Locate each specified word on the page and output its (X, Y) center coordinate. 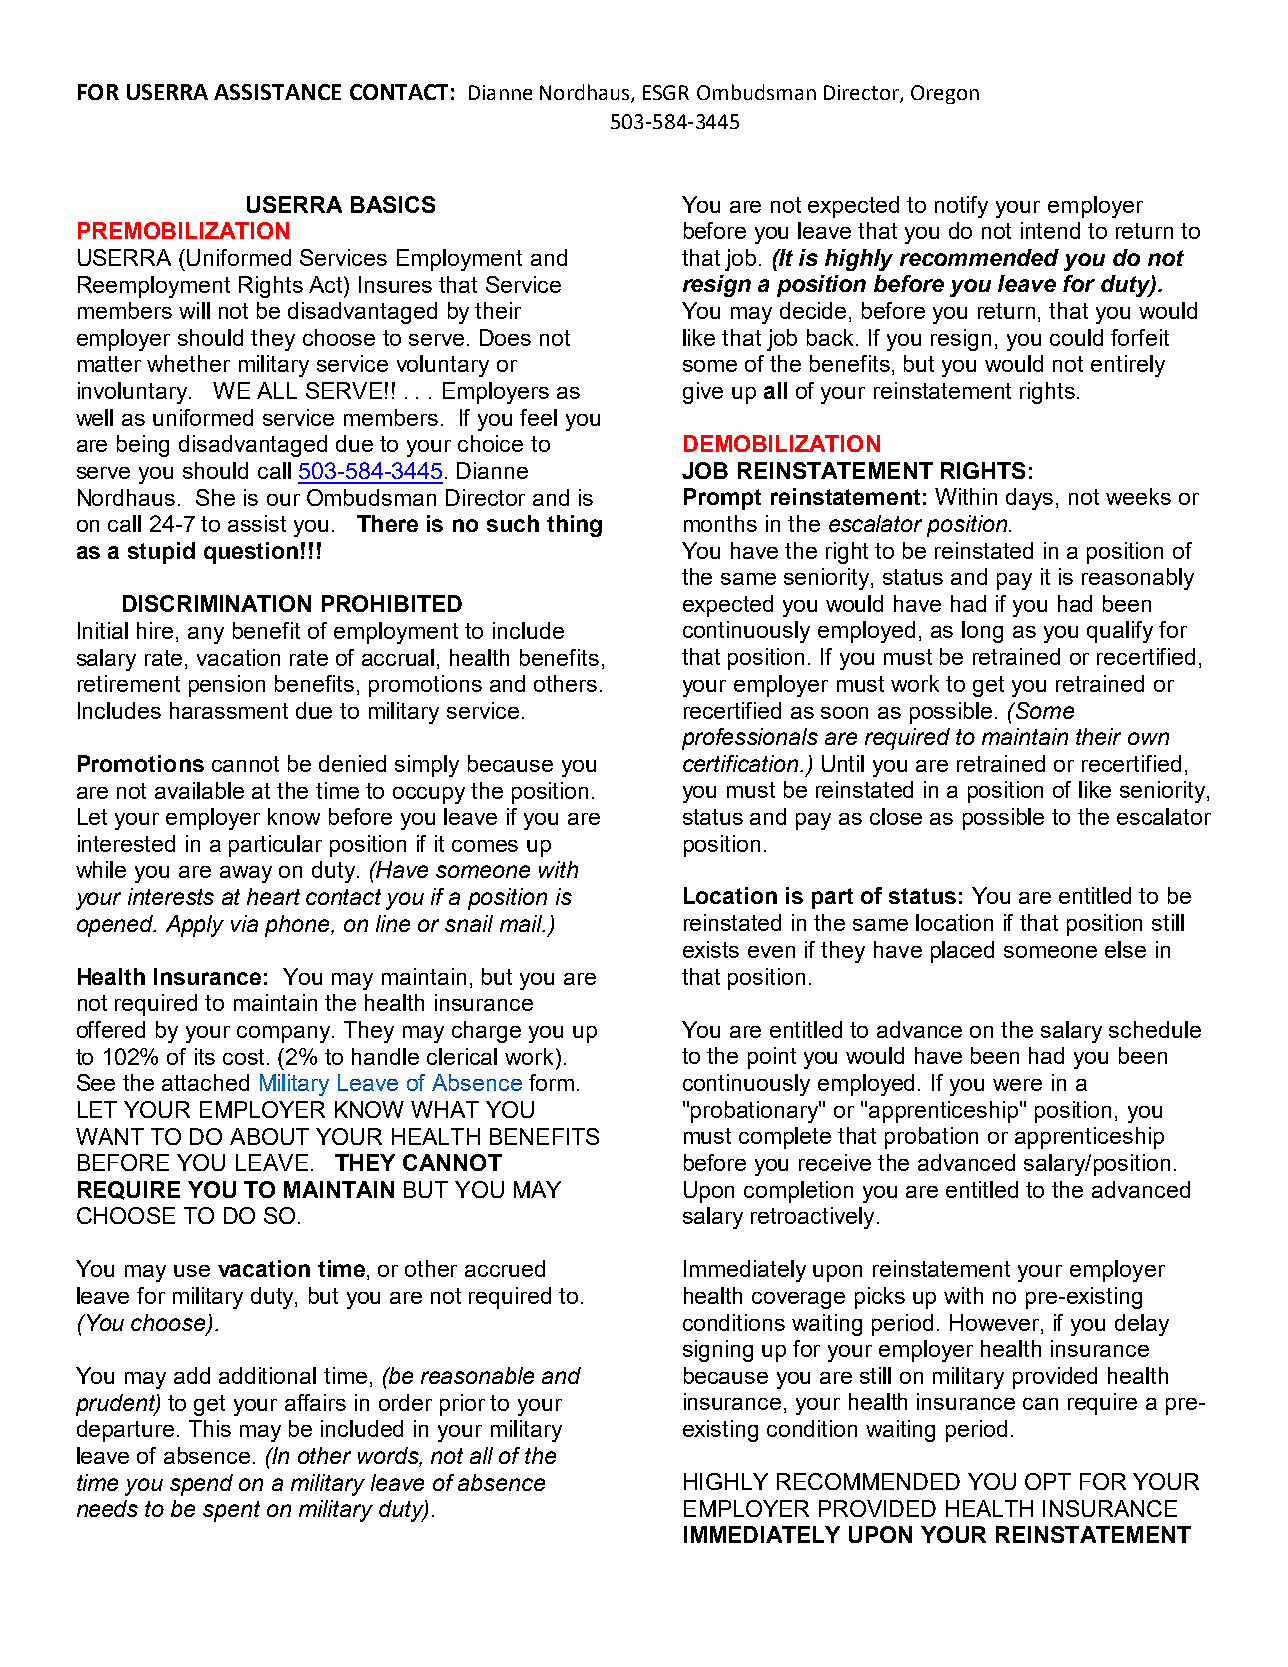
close (896, 816)
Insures (395, 284)
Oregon (945, 94)
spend (201, 1485)
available (199, 790)
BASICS (393, 204)
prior (462, 1405)
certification (742, 763)
